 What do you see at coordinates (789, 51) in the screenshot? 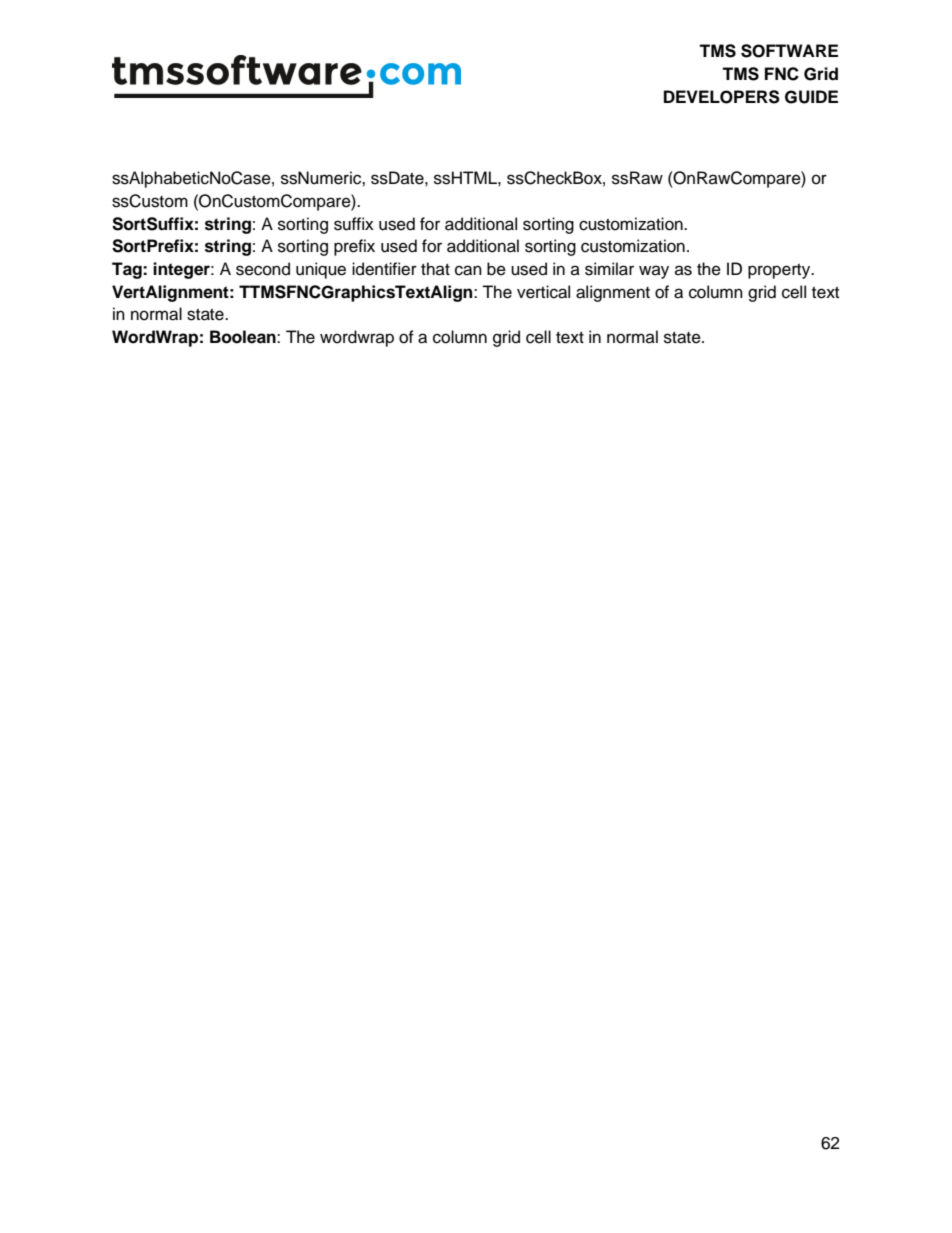
I see `SOFTWARE` at bounding box center [789, 51].
